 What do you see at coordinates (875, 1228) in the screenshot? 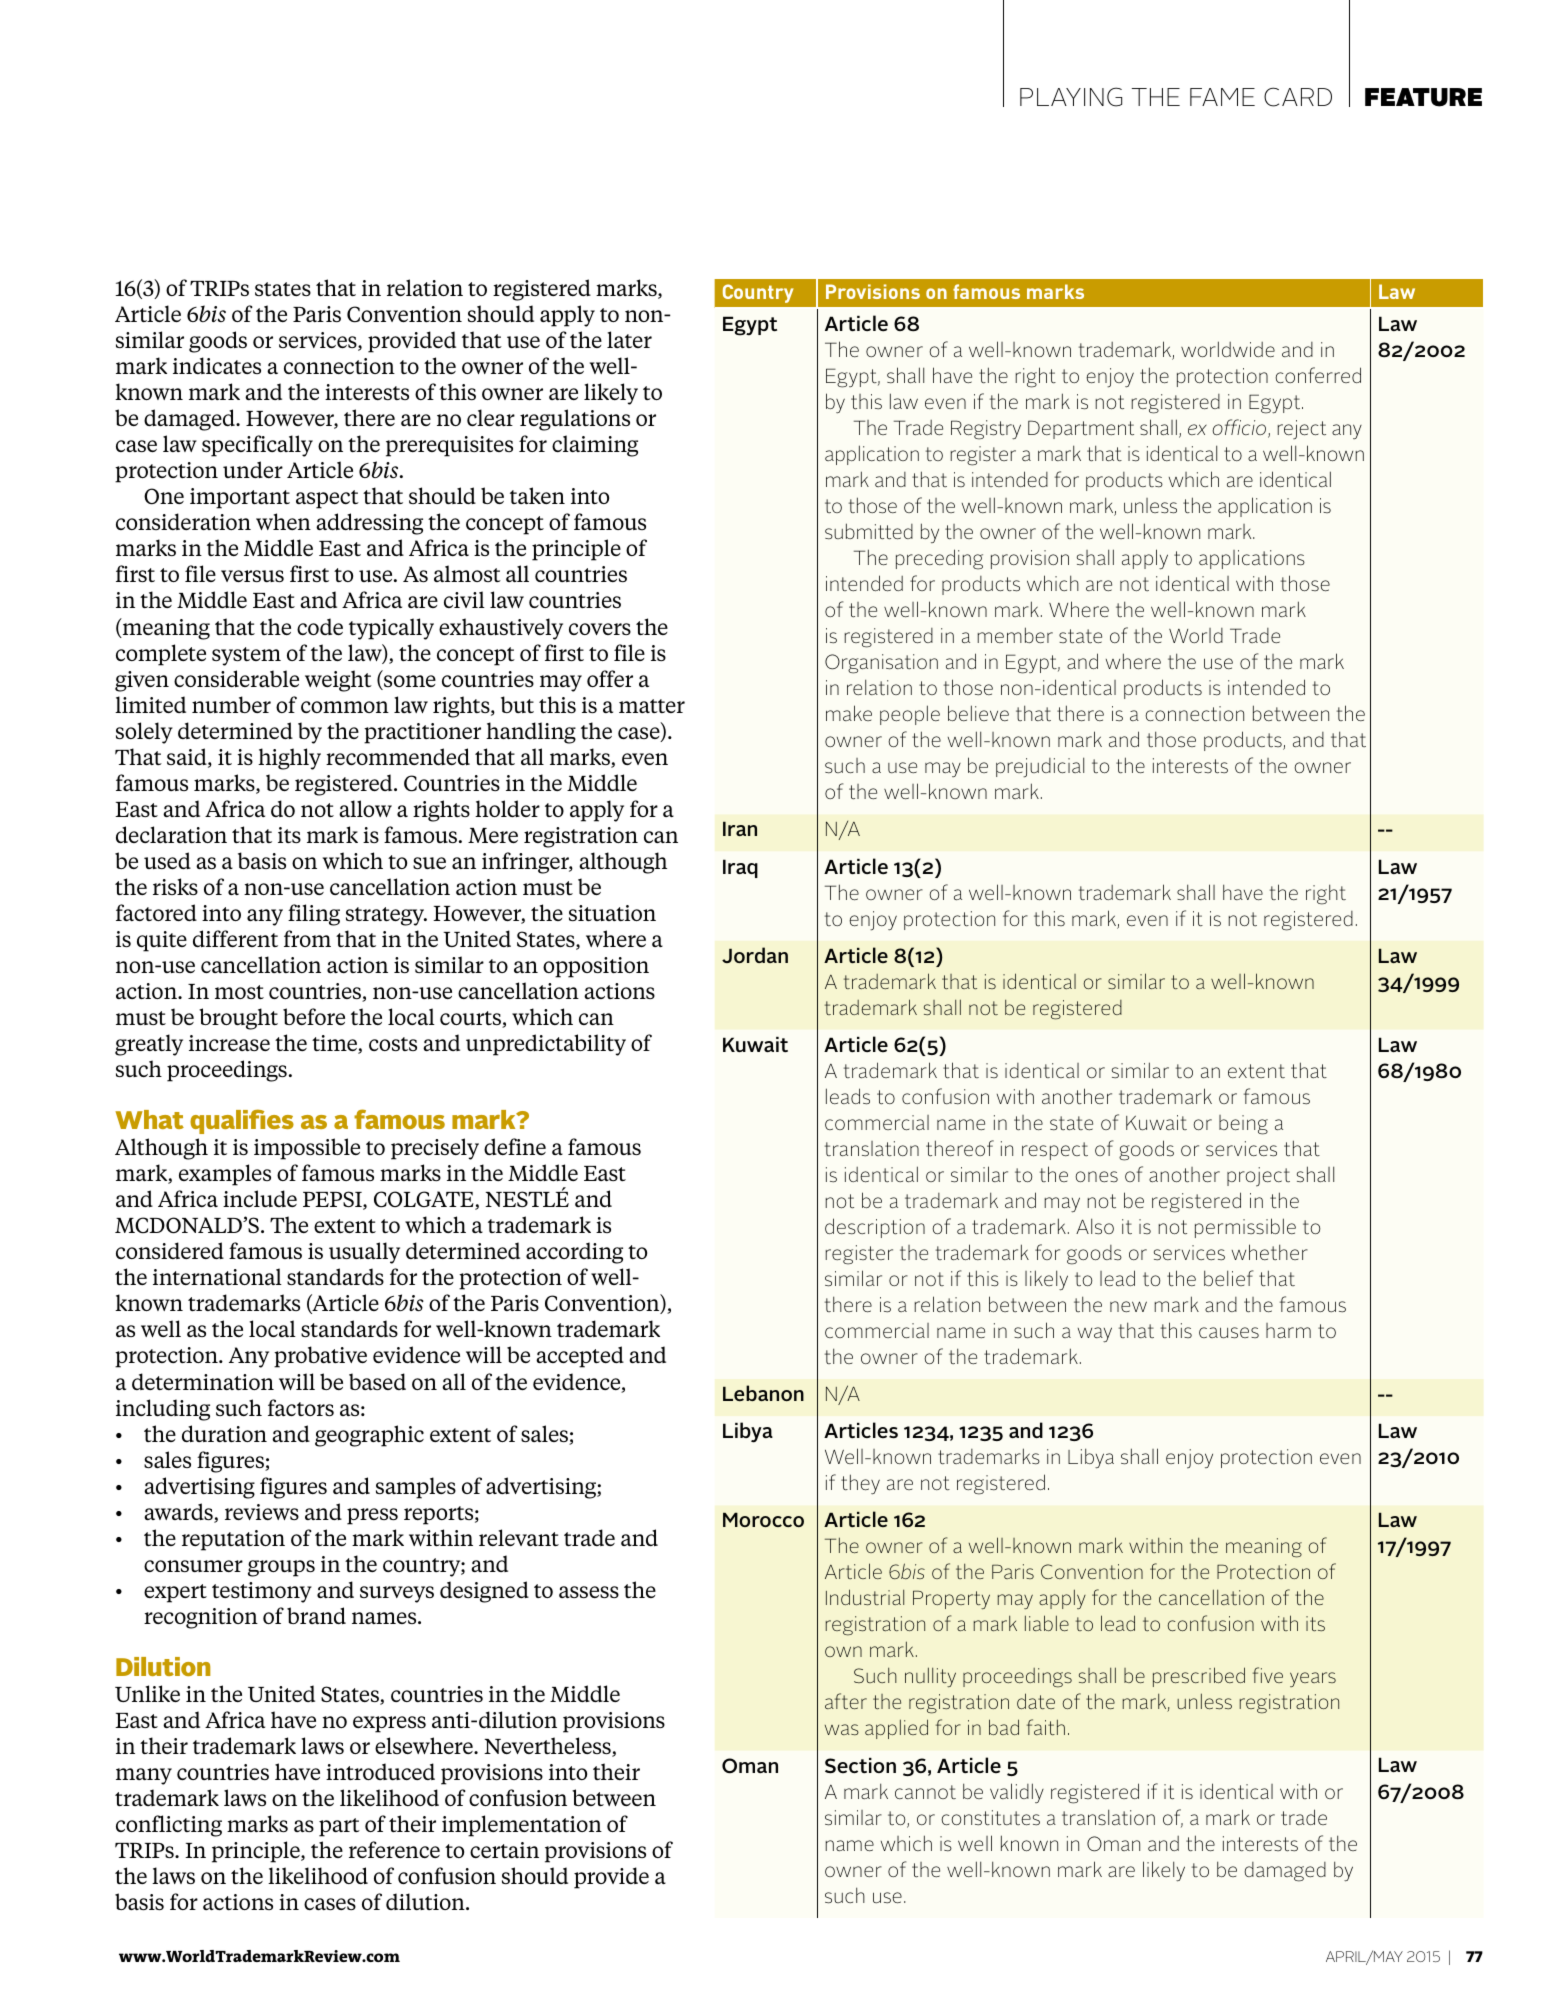
I see `description` at bounding box center [875, 1228].
